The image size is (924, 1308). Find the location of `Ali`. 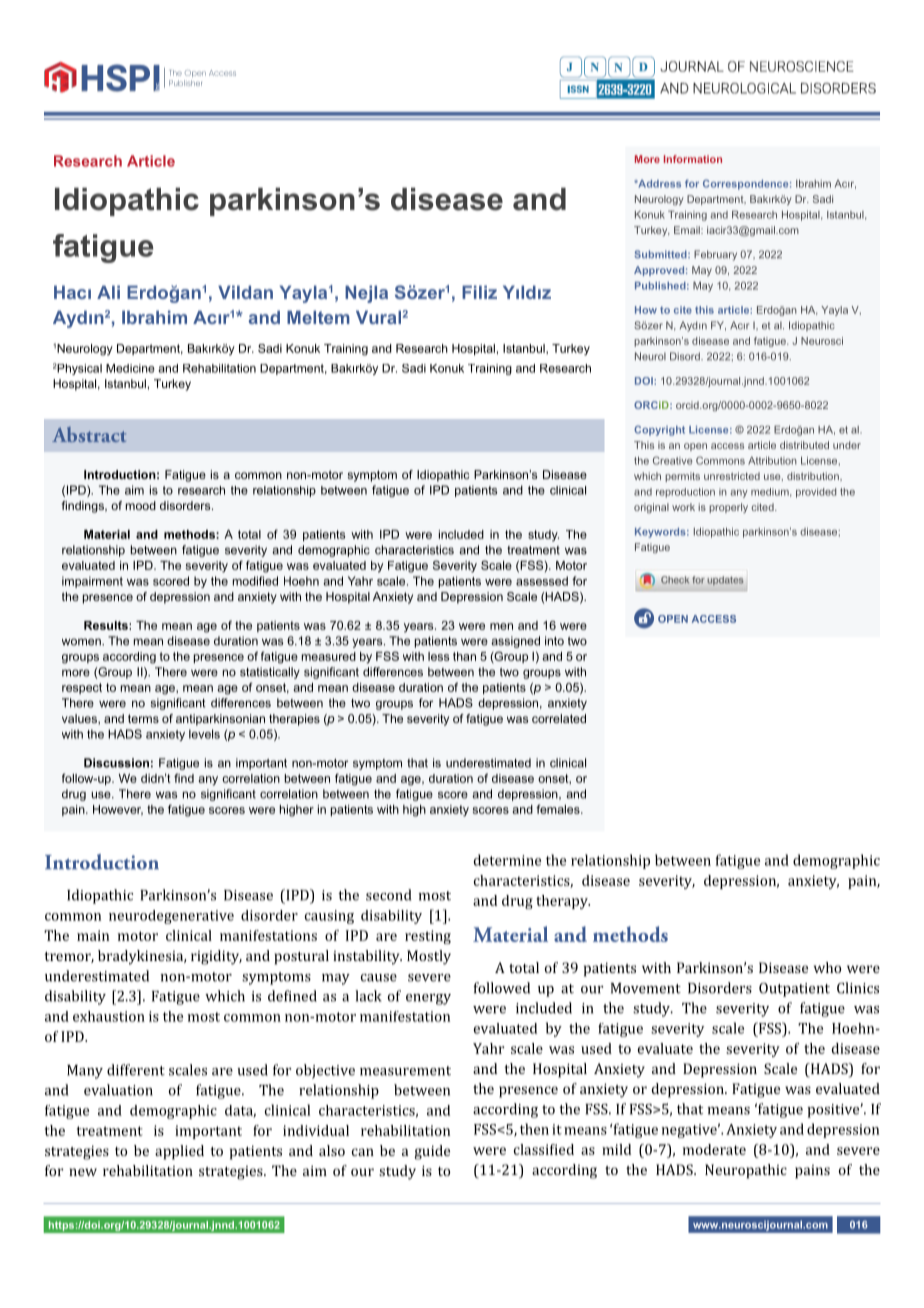

Ali is located at coordinates (108, 292).
